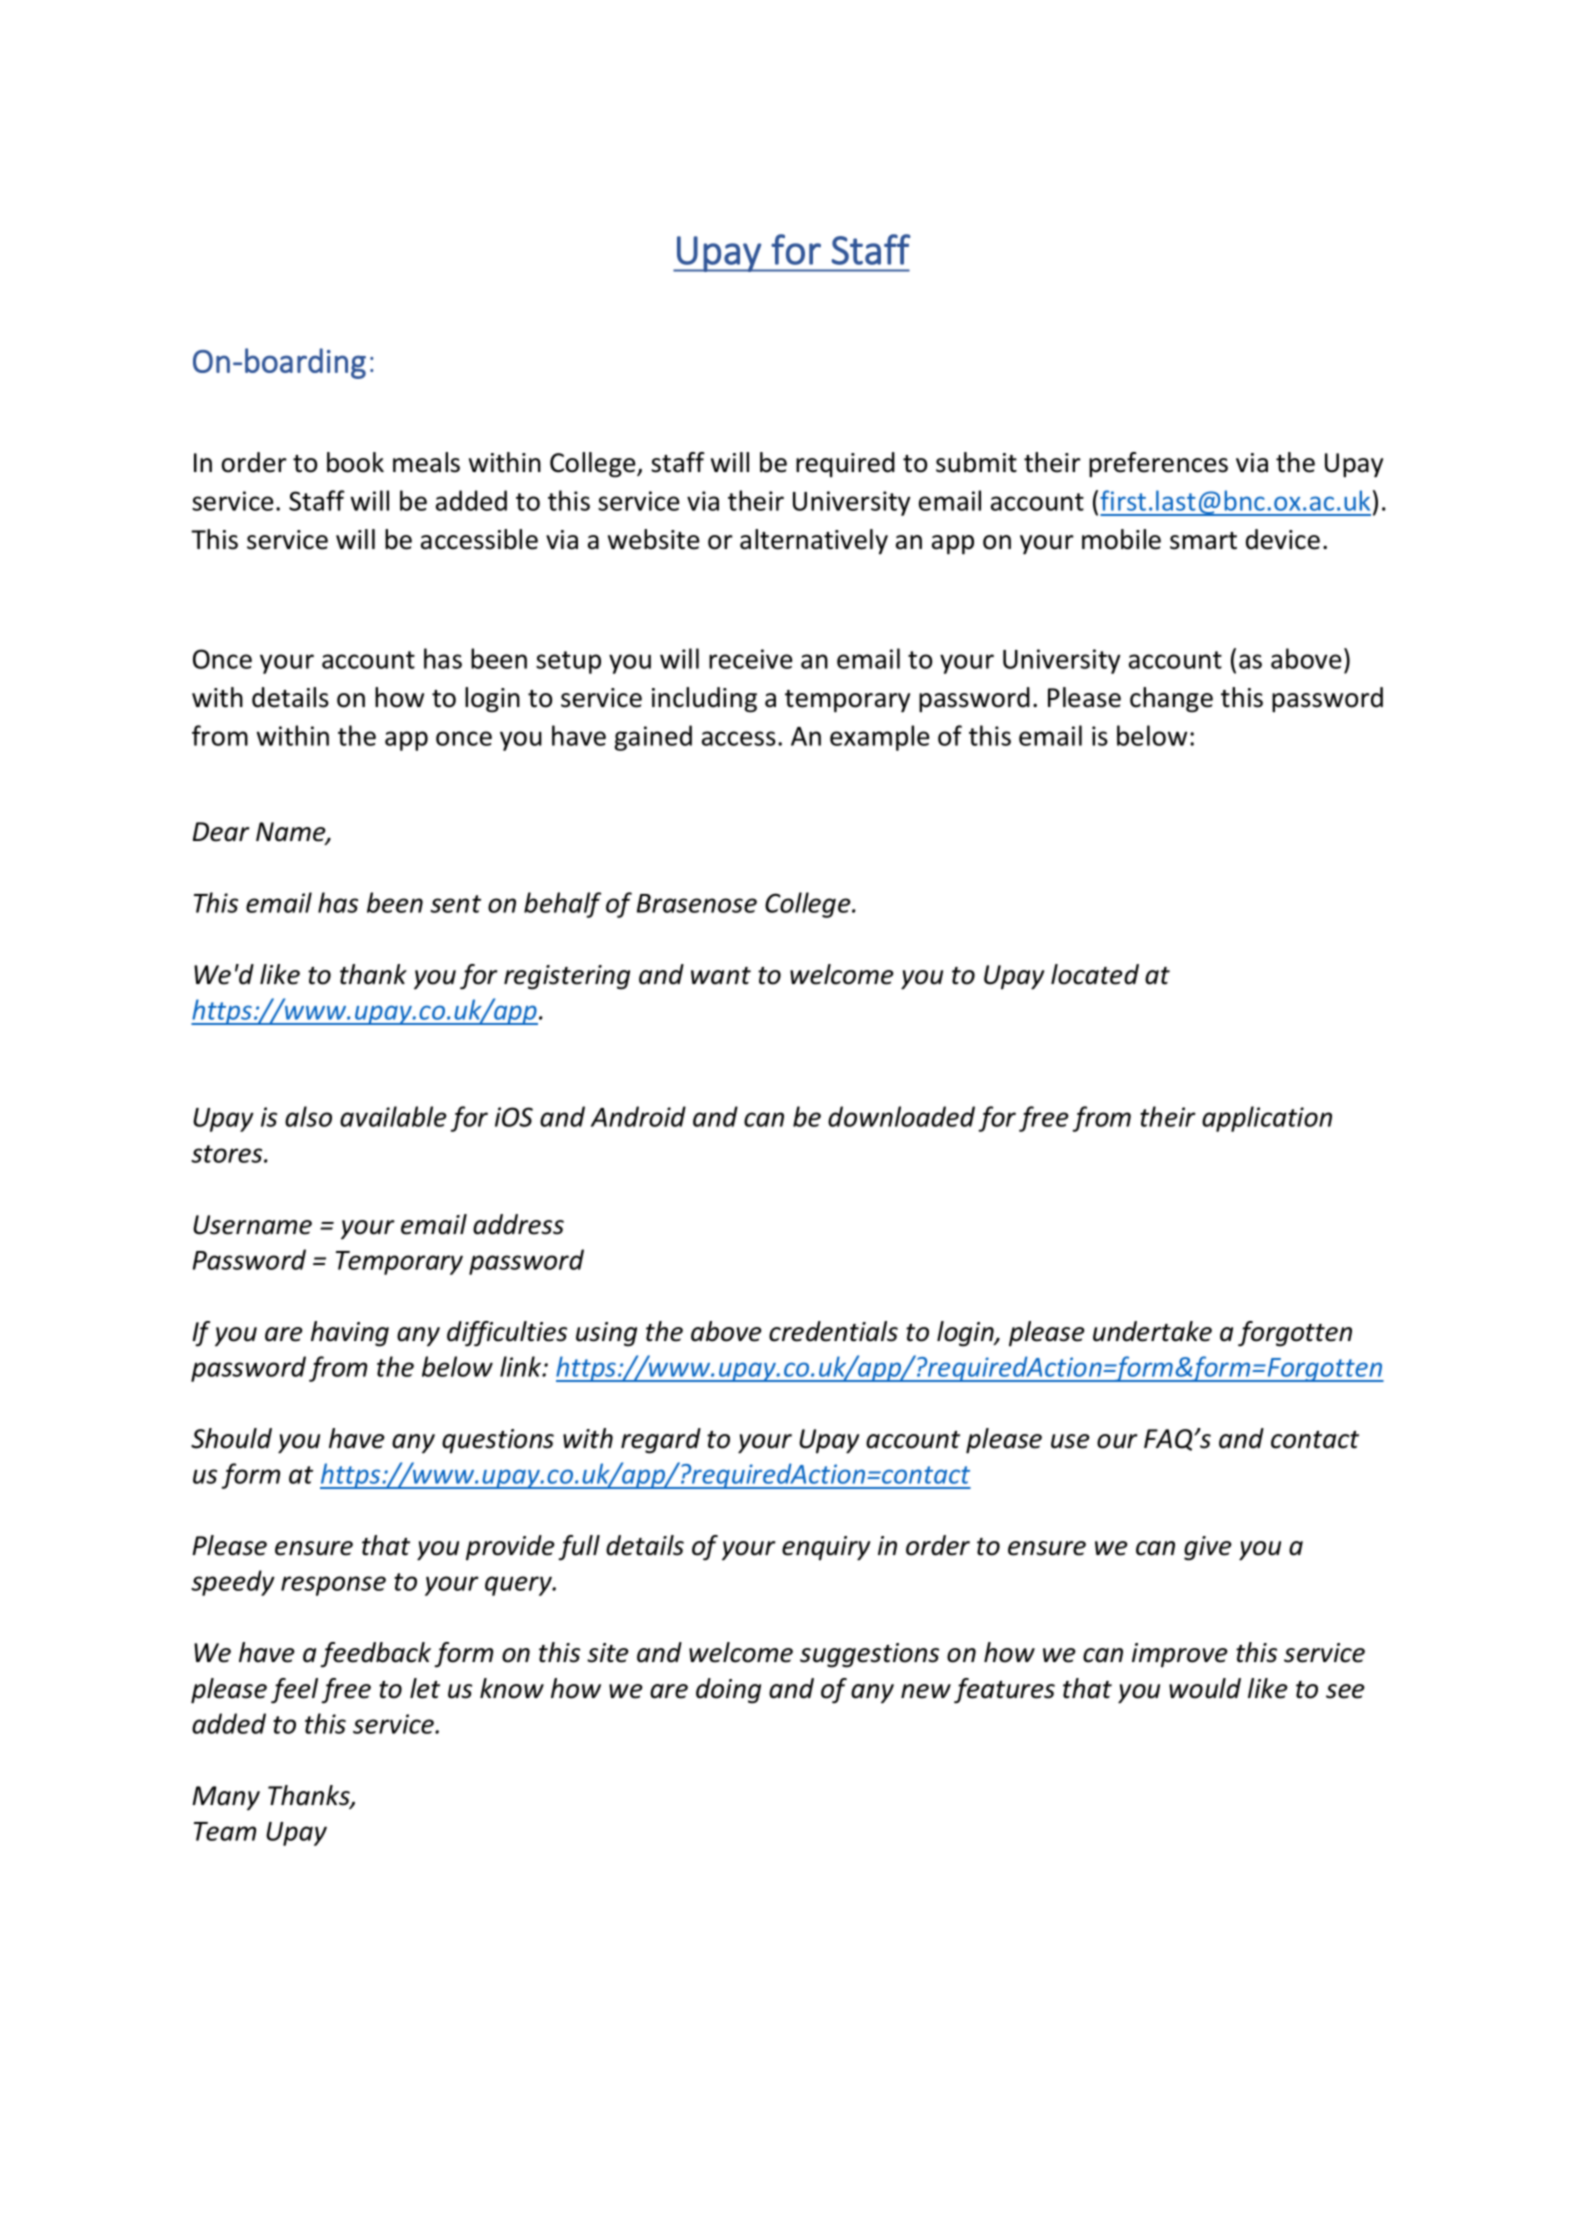 This screenshot has height=2238, width=1583. Describe the element at coordinates (355, 462) in the screenshot. I see `book` at that location.
